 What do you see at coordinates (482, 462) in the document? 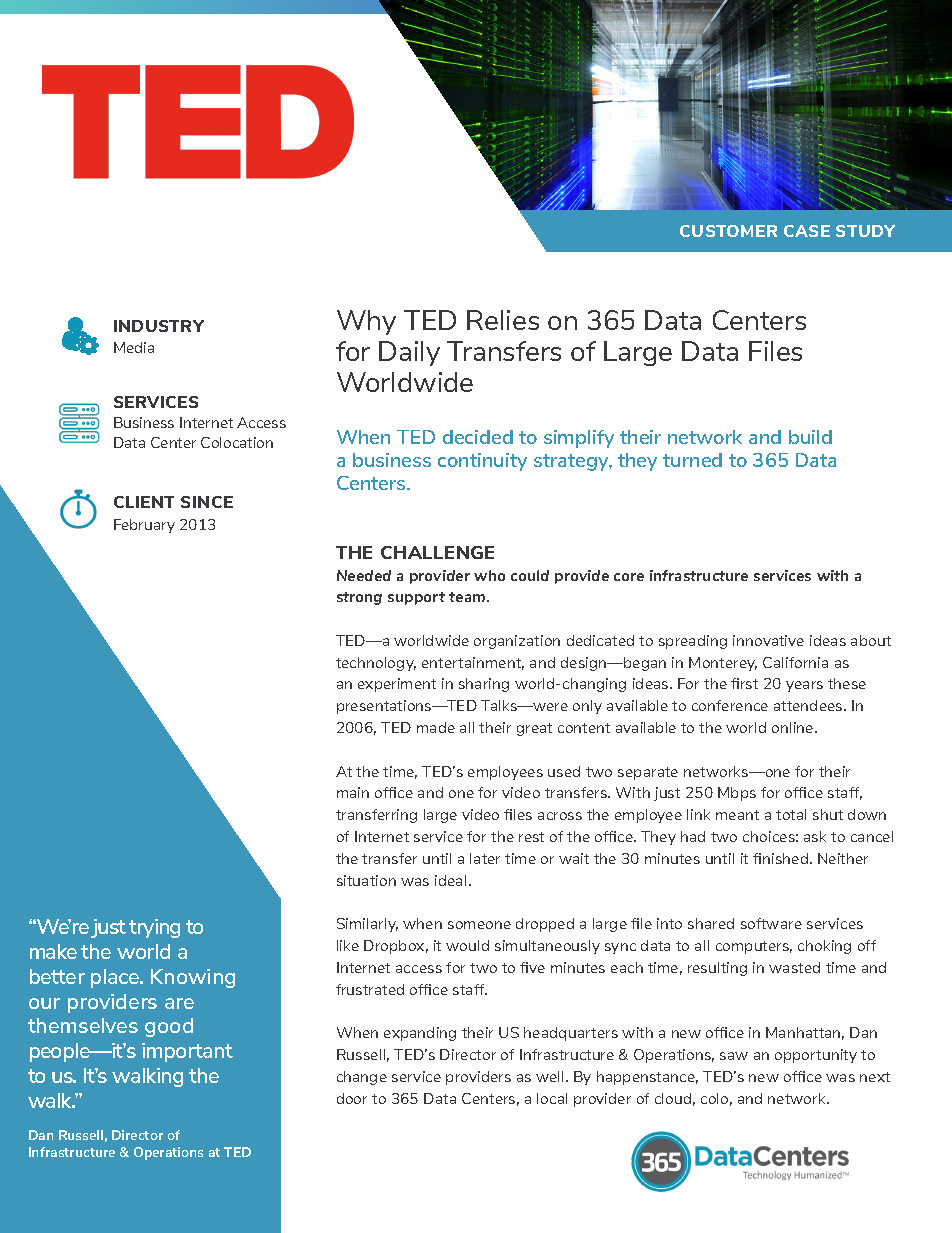
I see `continuity` at bounding box center [482, 462].
